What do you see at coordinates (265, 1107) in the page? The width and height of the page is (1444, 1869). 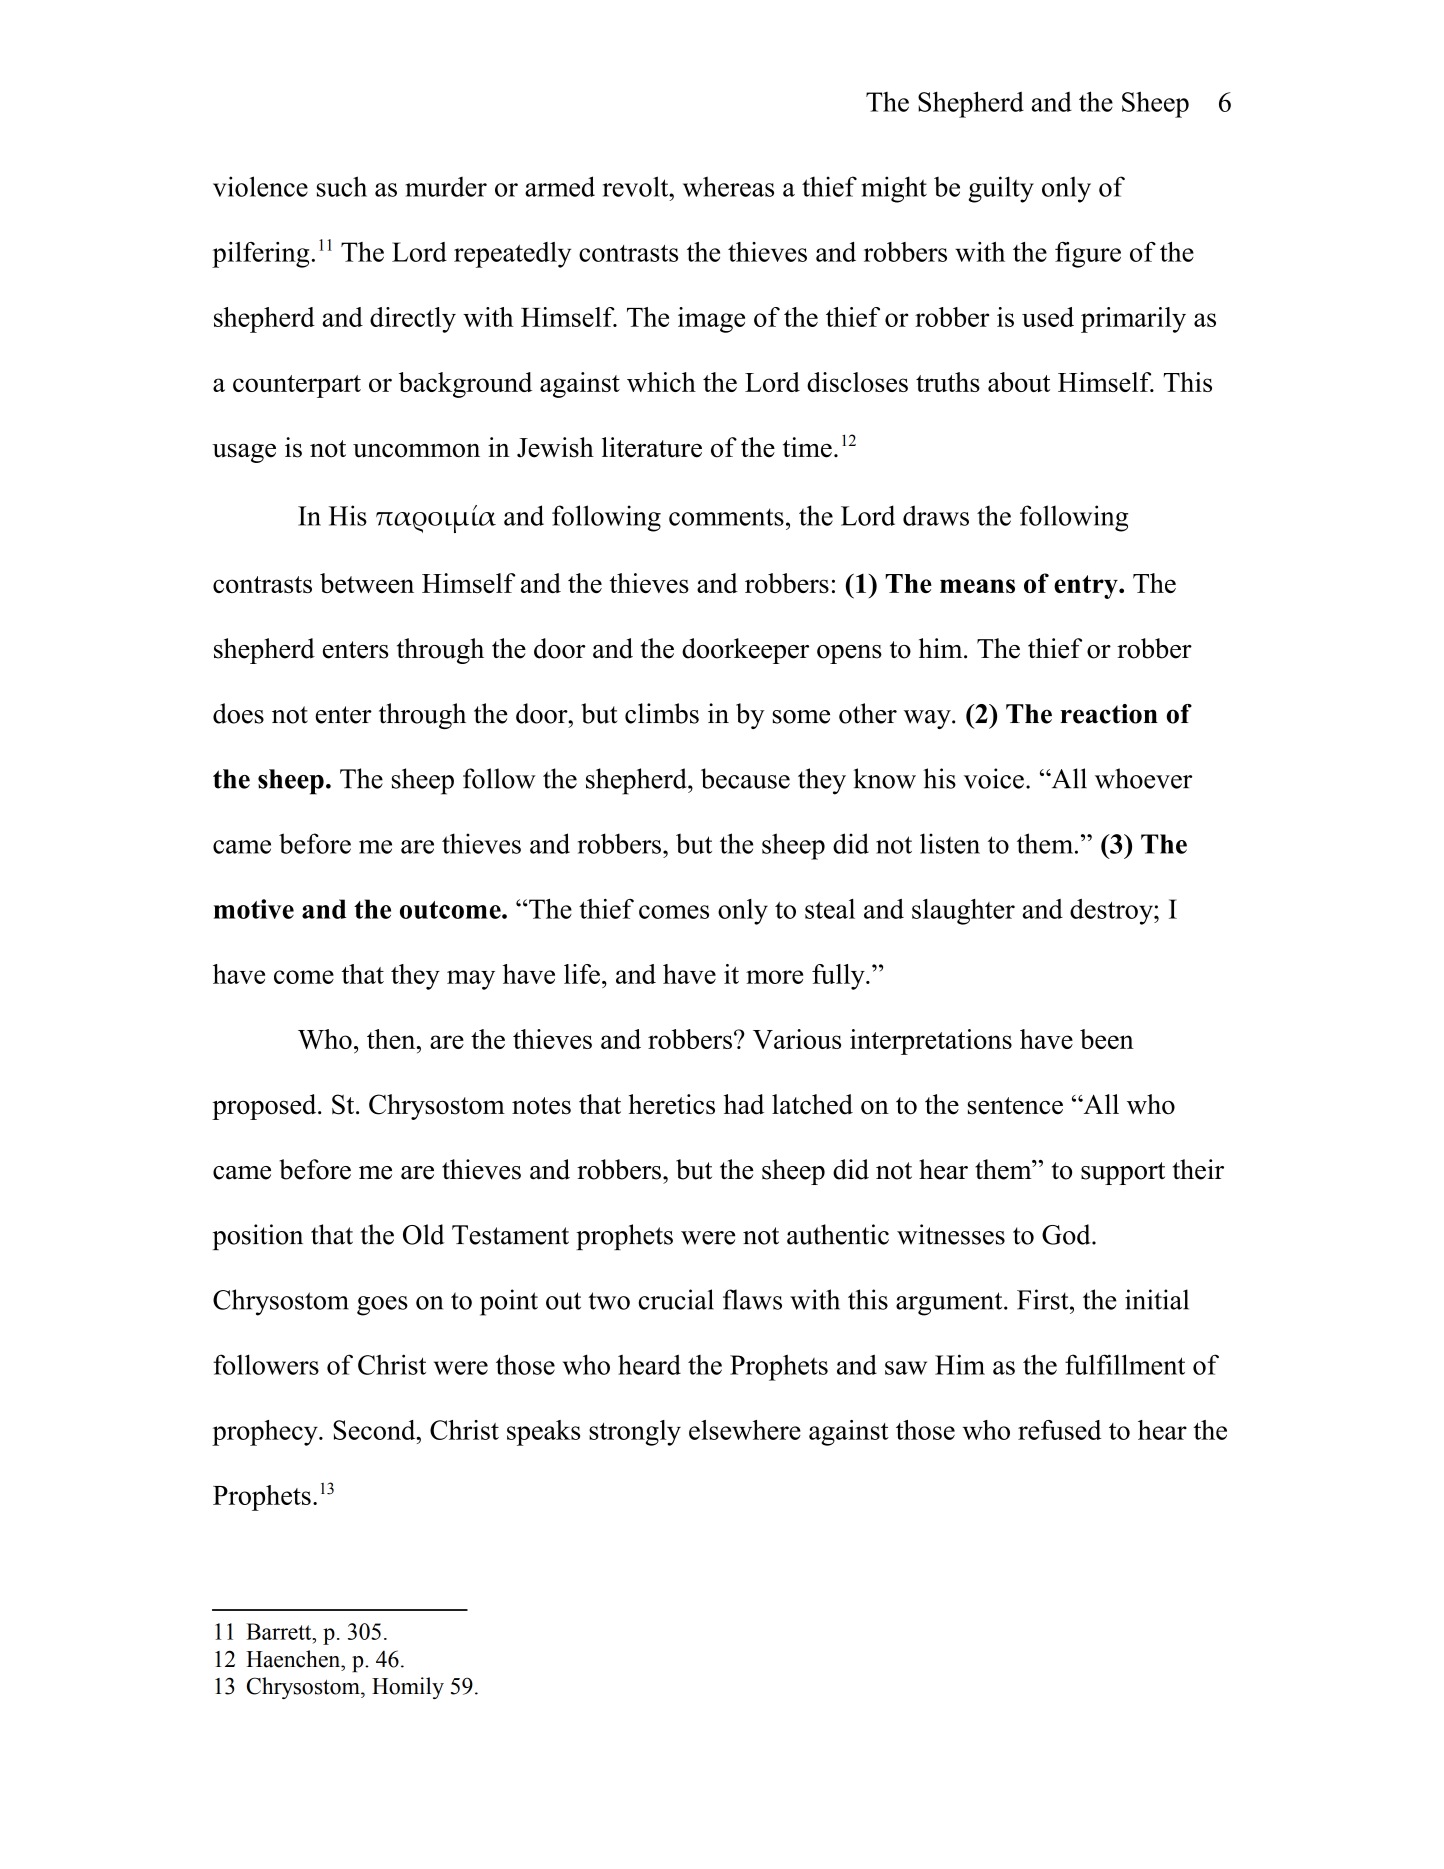 I see `proposed` at bounding box center [265, 1107].
